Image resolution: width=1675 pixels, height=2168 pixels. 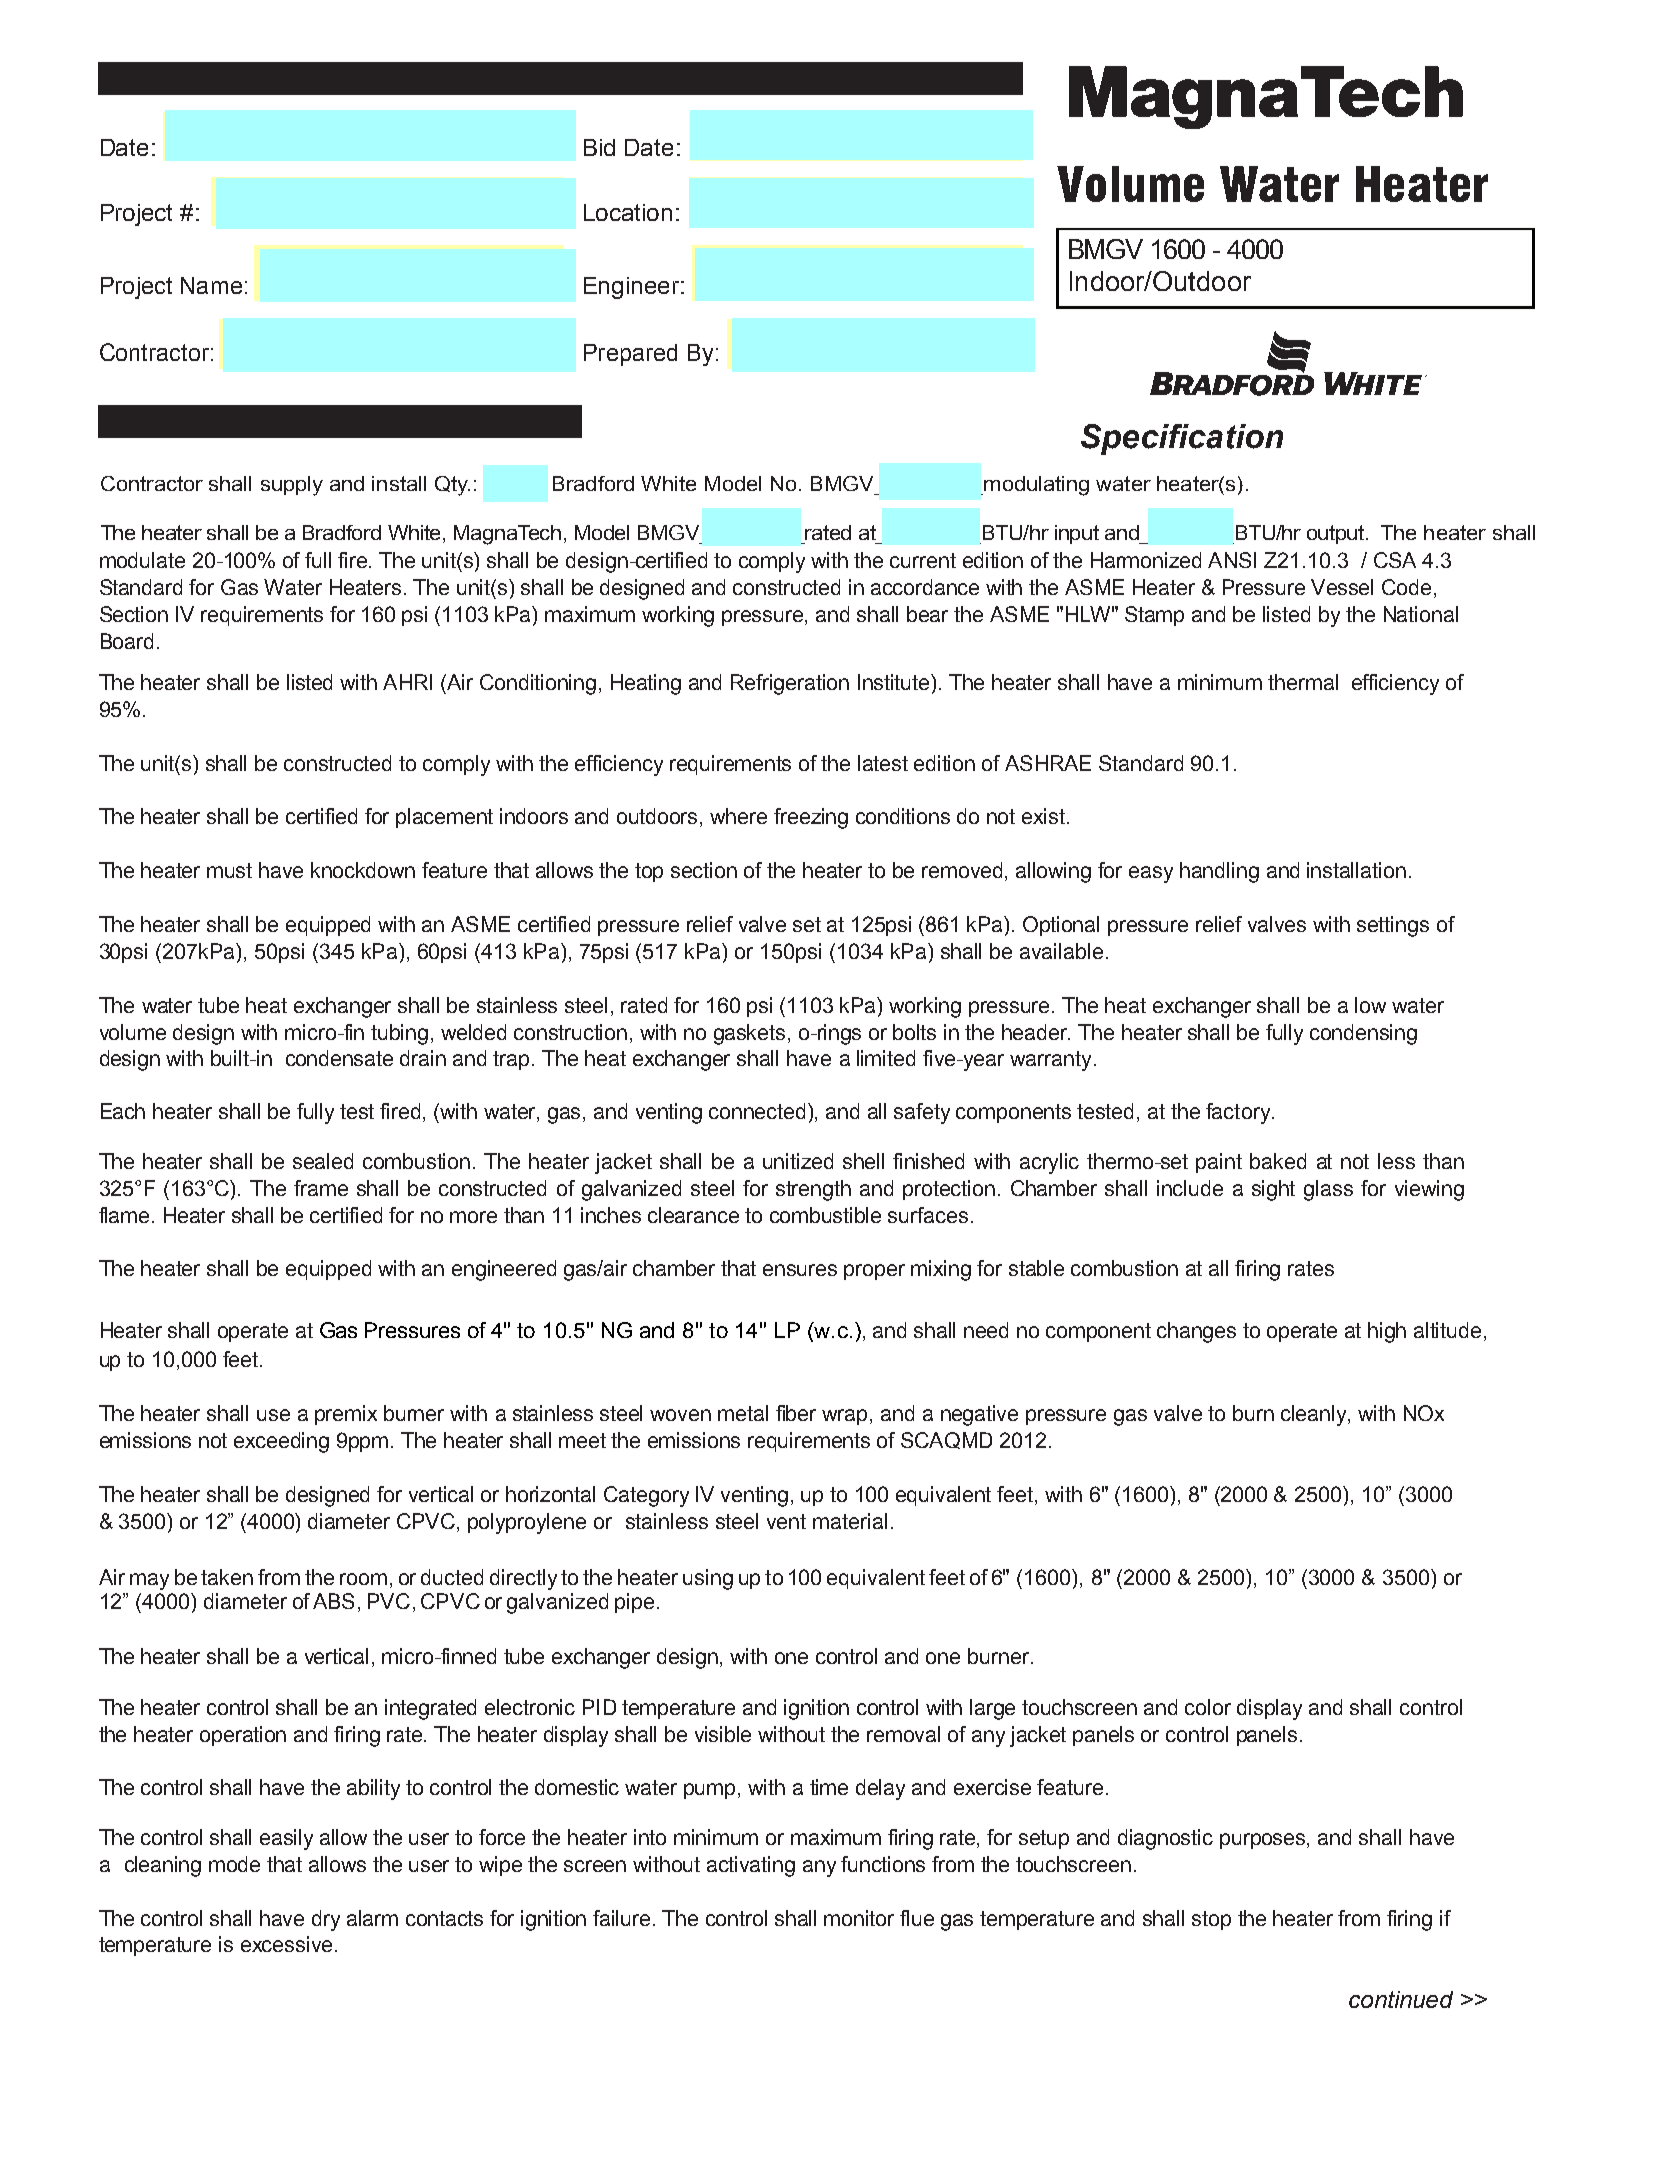 I want to click on condensate, so click(x=339, y=1058).
